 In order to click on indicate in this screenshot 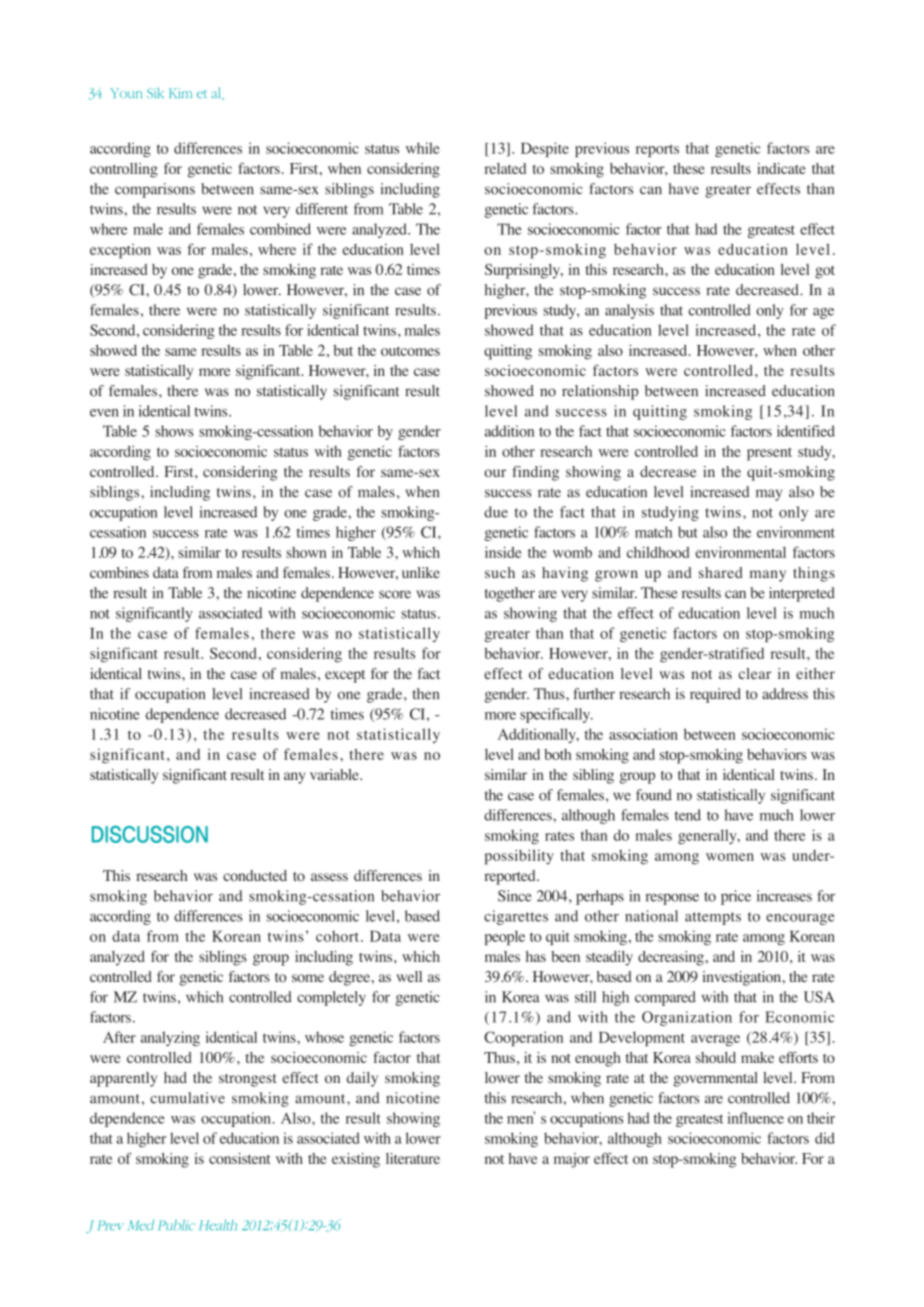, I will do `click(781, 168)`.
